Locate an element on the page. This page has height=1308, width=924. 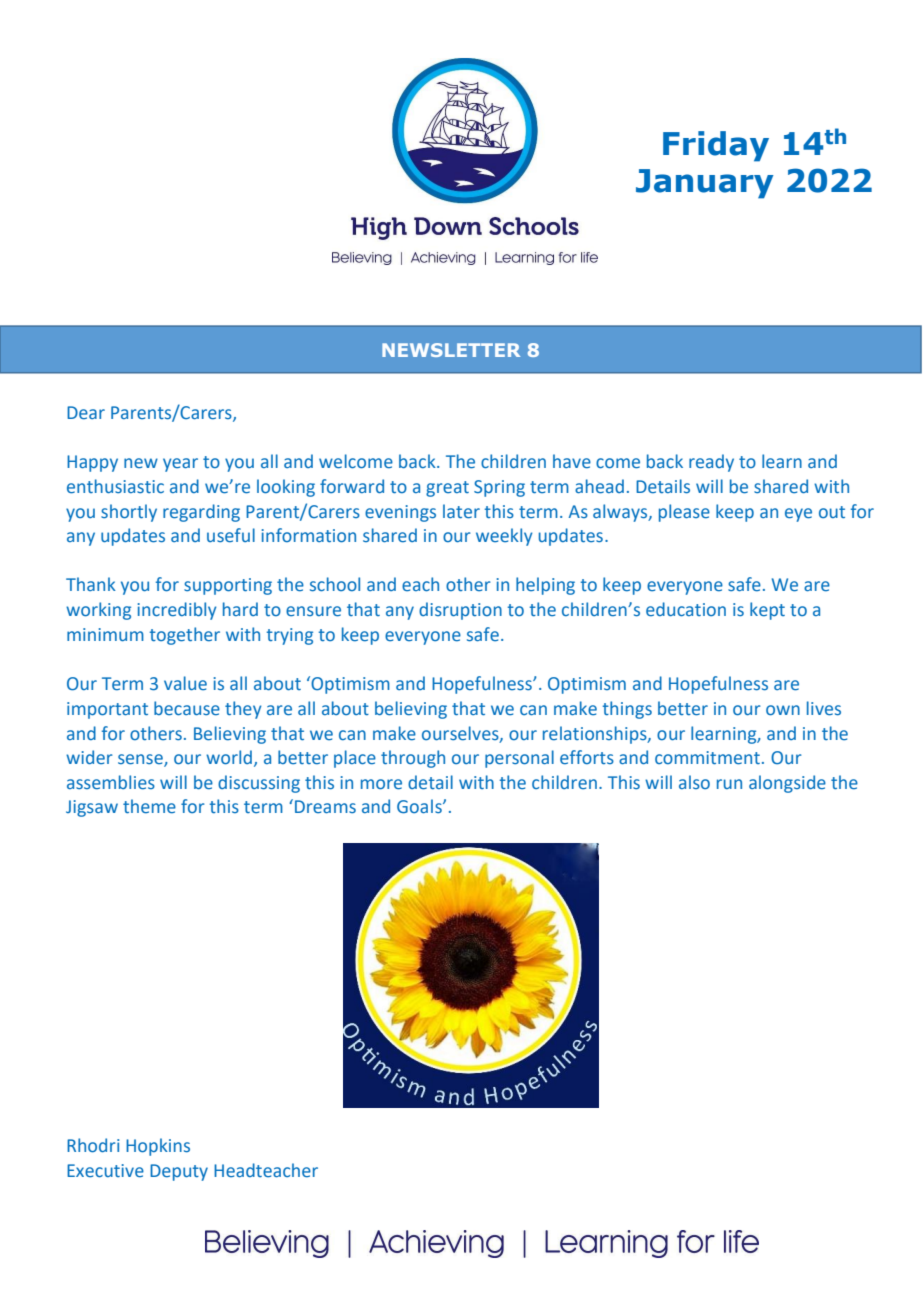
theme is located at coordinates (149, 806).
